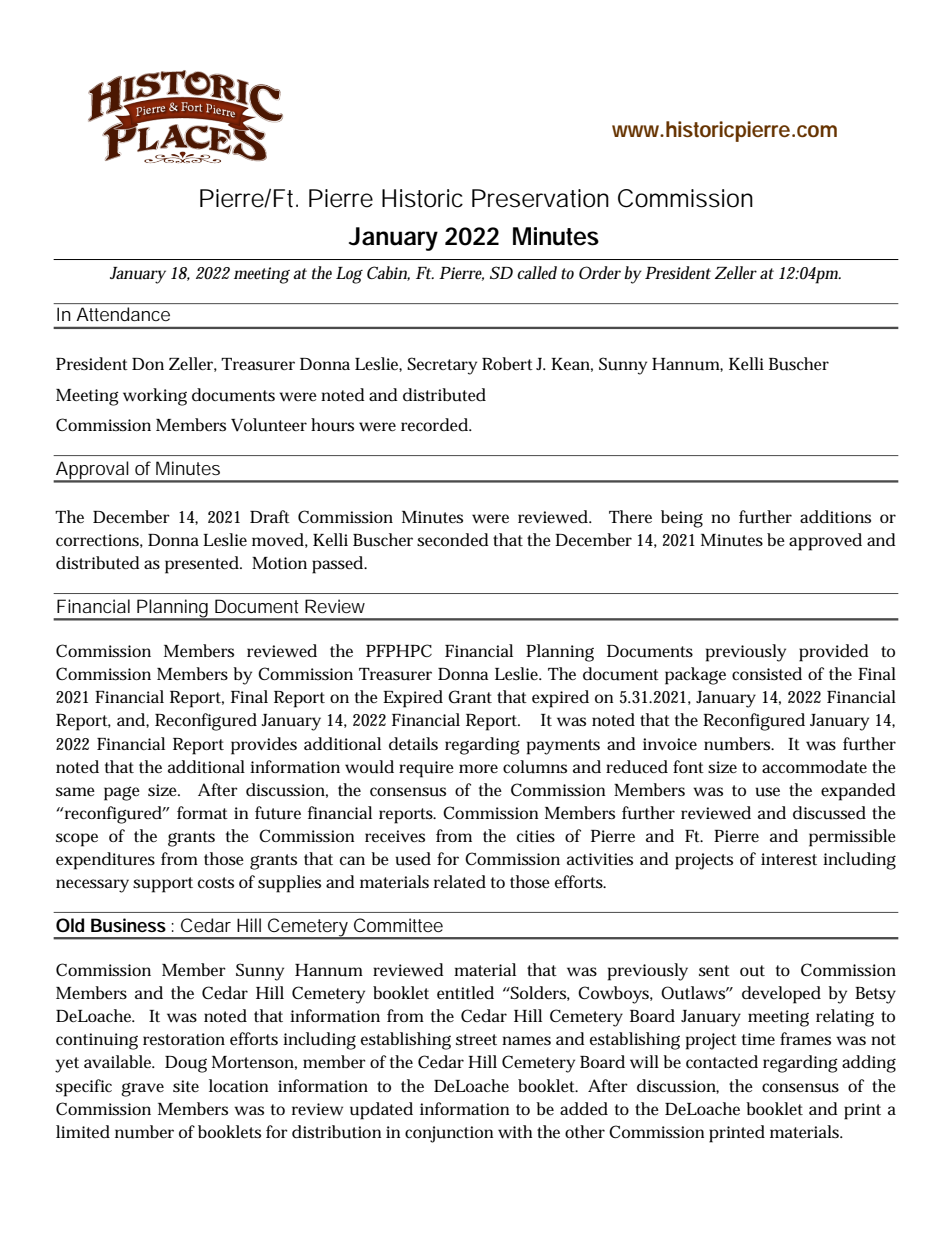  I want to click on Attendance, so click(123, 314).
